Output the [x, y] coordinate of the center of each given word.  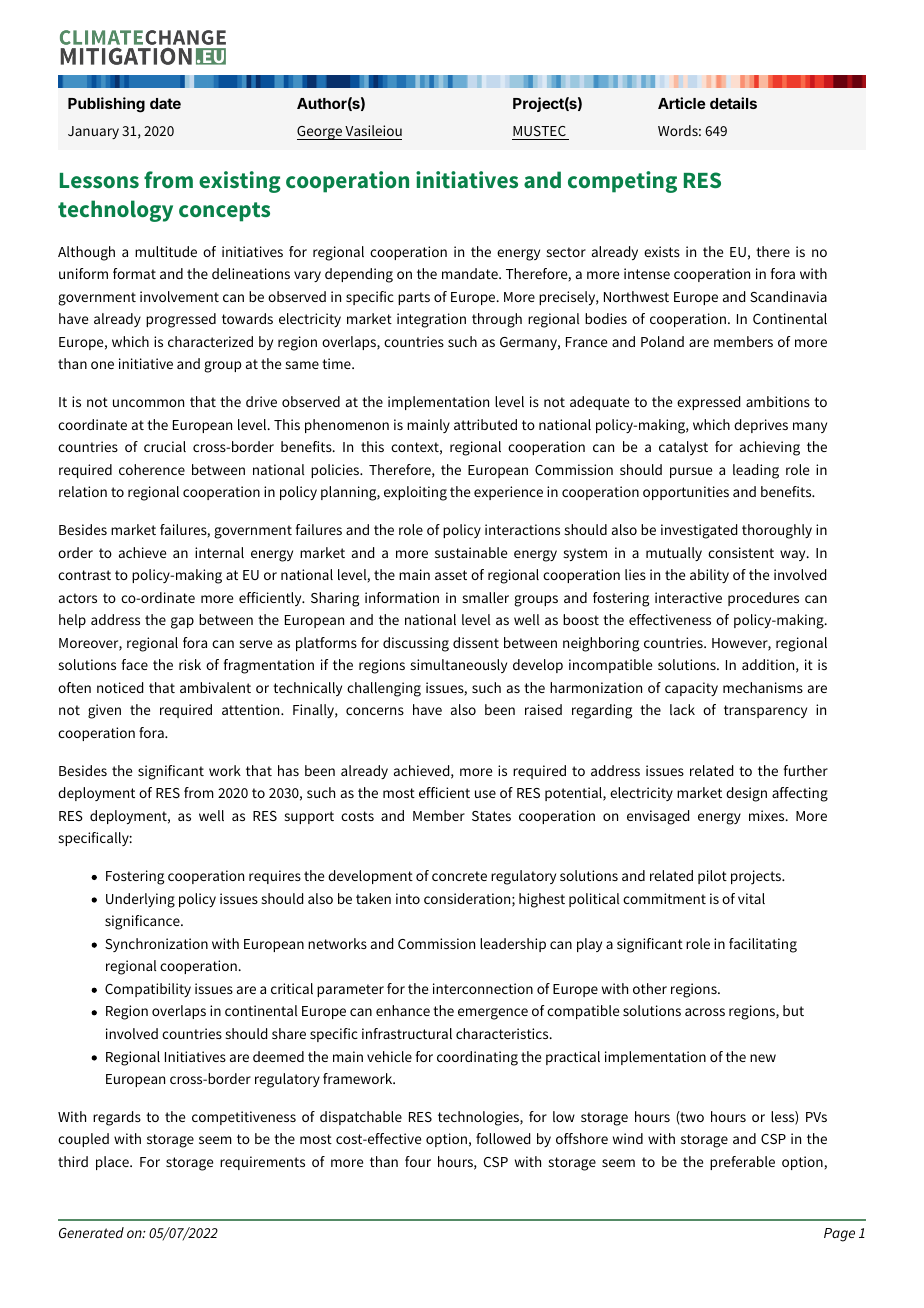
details [733, 103]
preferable [742, 1163]
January [93, 132]
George [320, 133]
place [113, 1163]
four [418, 1161]
